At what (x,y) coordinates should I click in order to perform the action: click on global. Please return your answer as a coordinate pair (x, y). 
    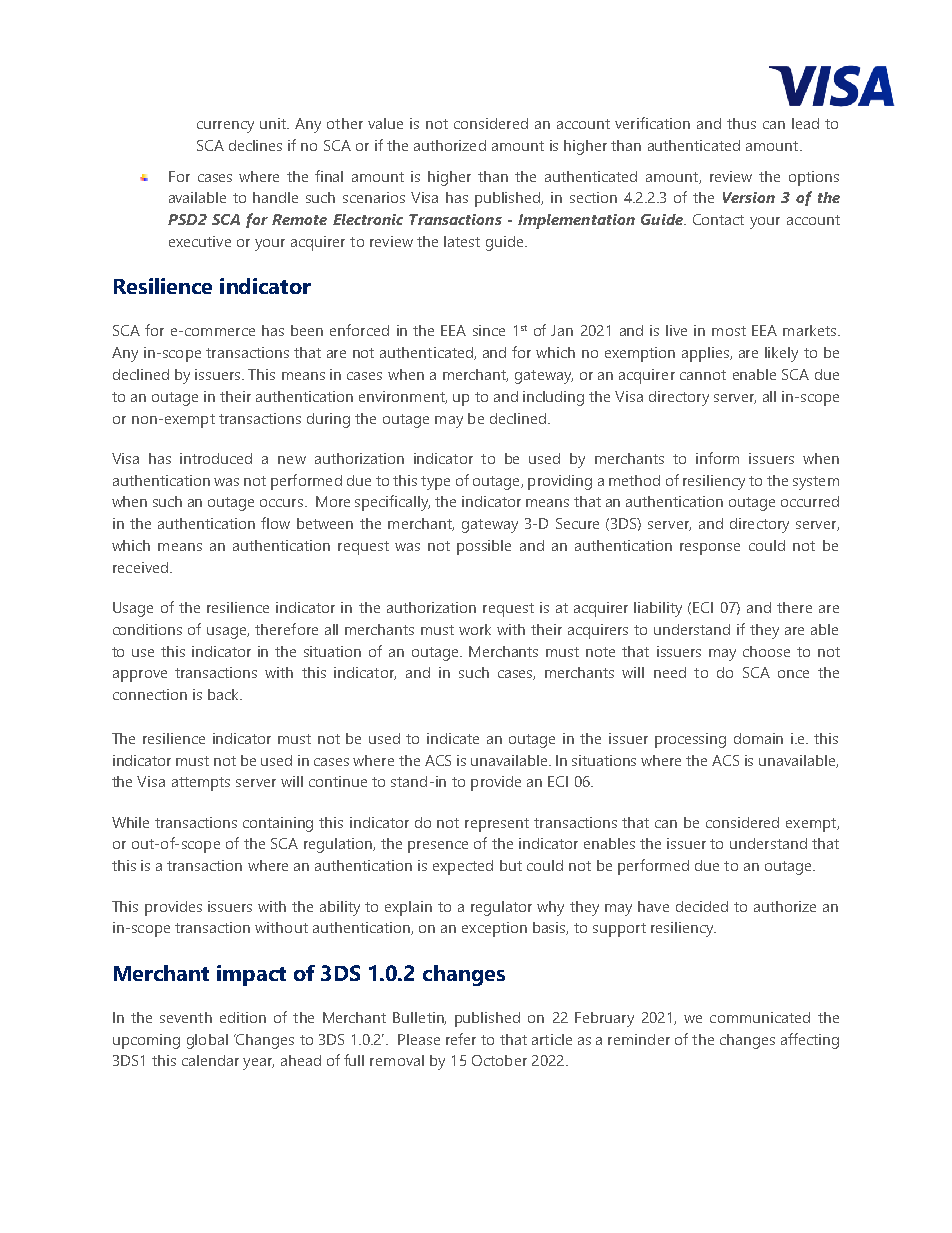
    Looking at the image, I should click on (207, 1041).
